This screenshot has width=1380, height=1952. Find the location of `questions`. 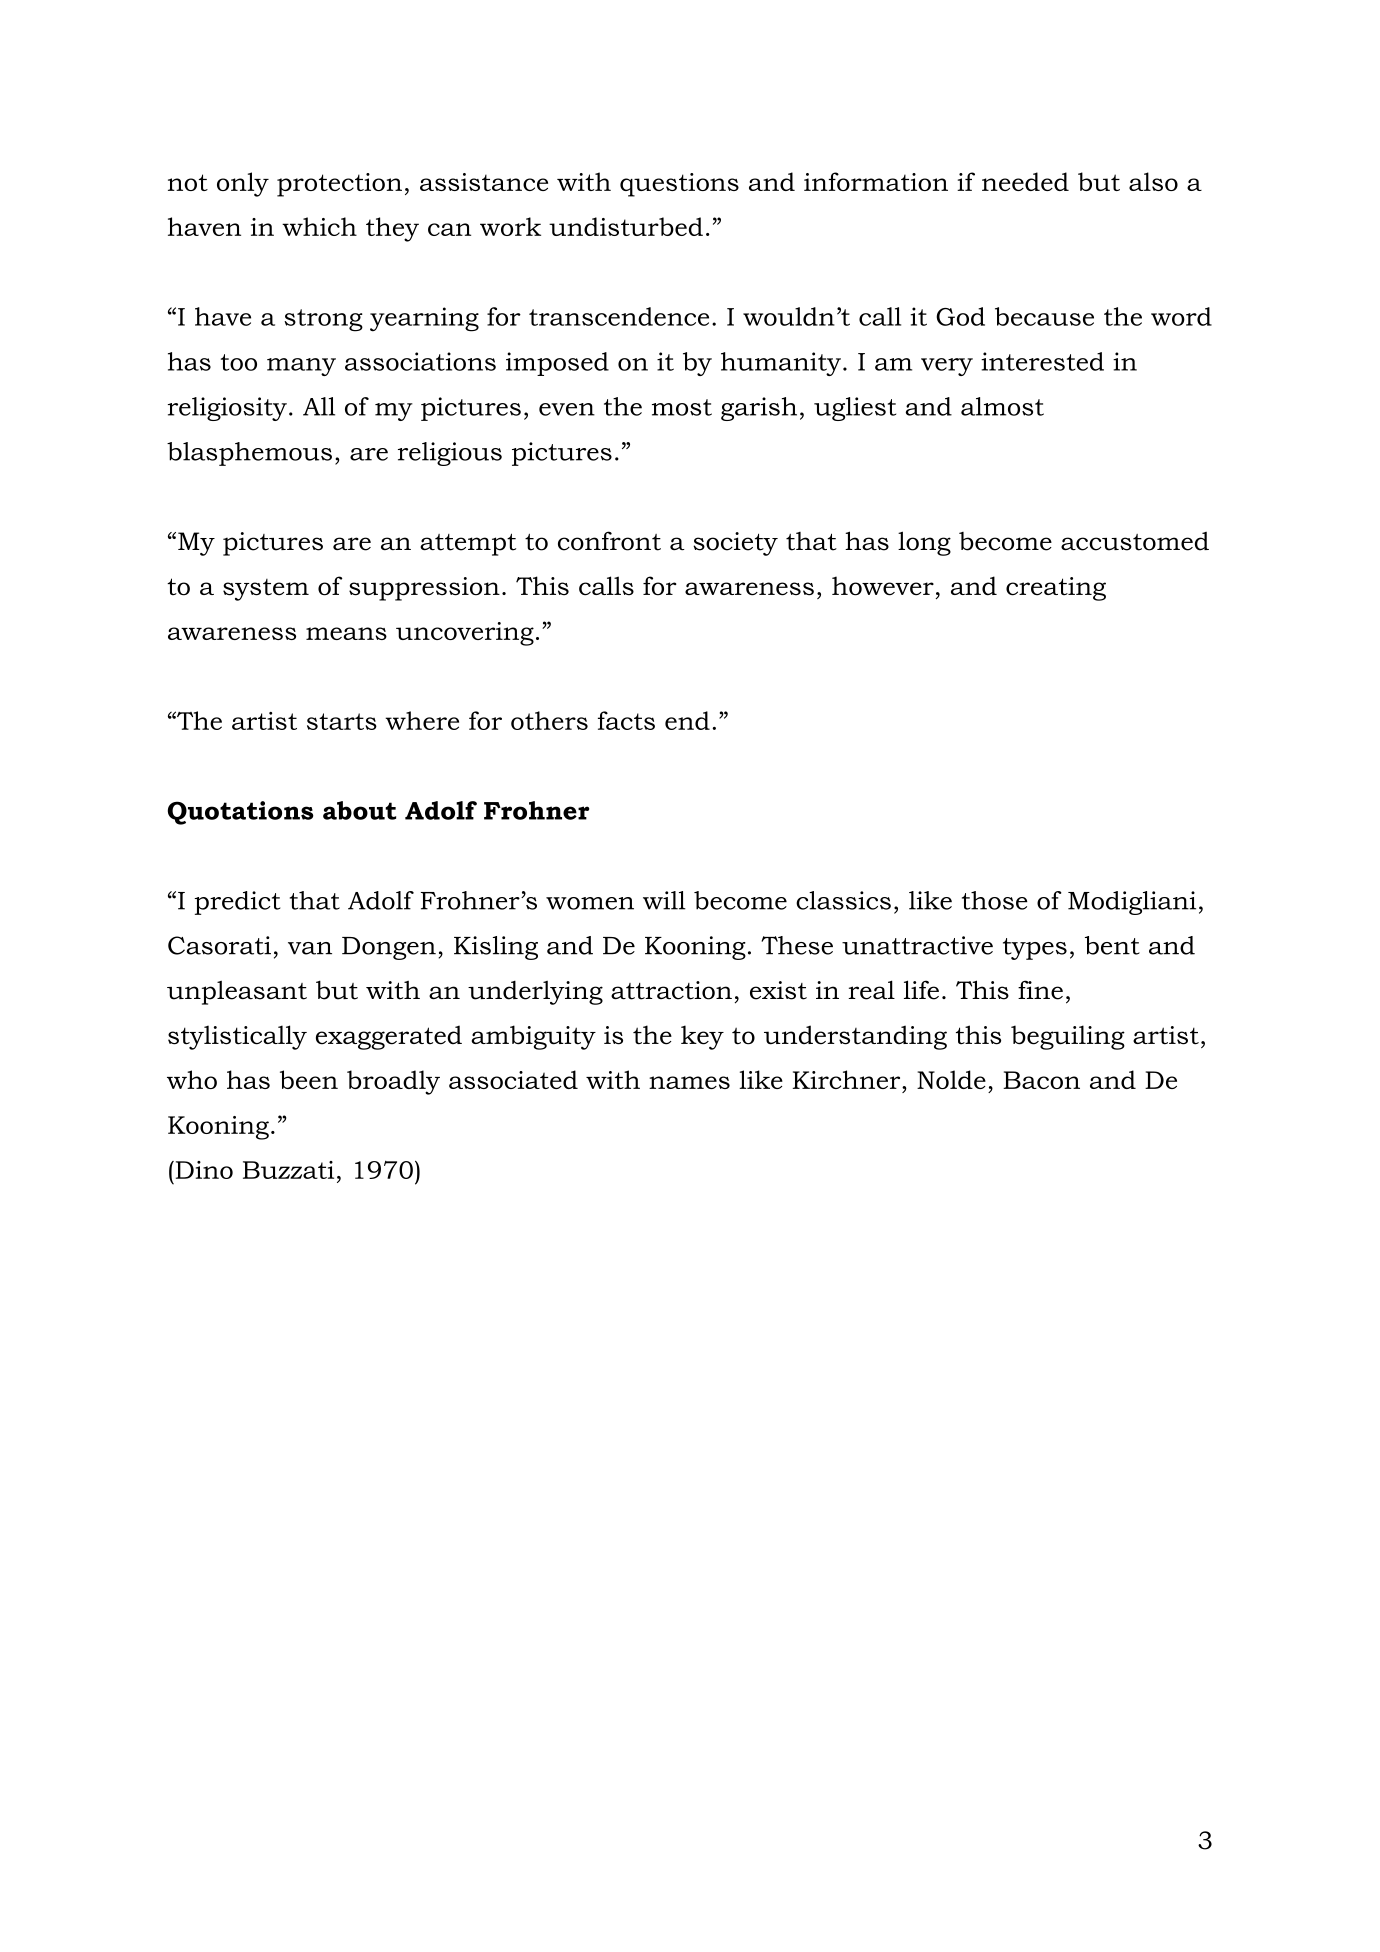

questions is located at coordinates (679, 185).
